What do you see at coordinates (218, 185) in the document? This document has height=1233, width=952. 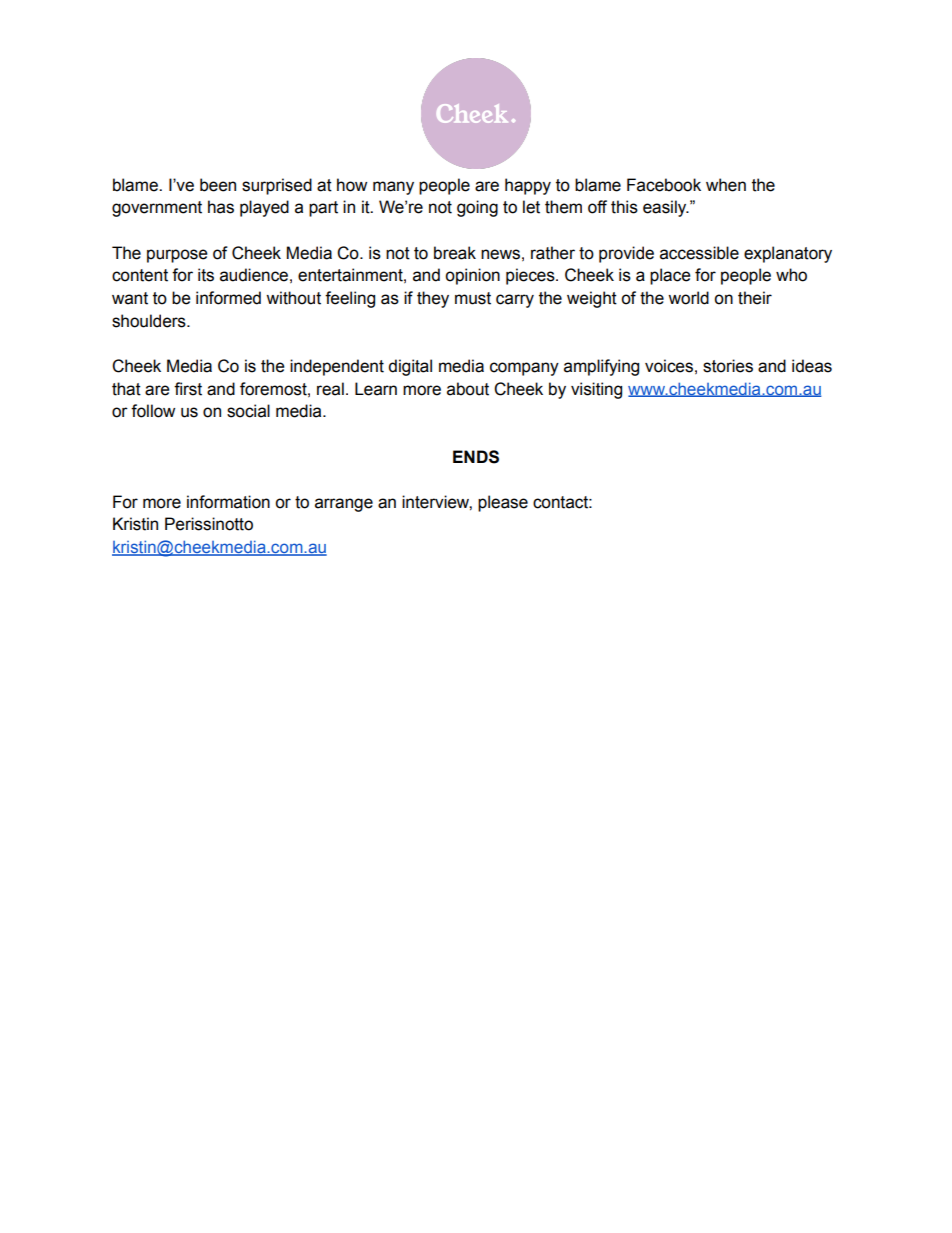 I see `been` at bounding box center [218, 185].
